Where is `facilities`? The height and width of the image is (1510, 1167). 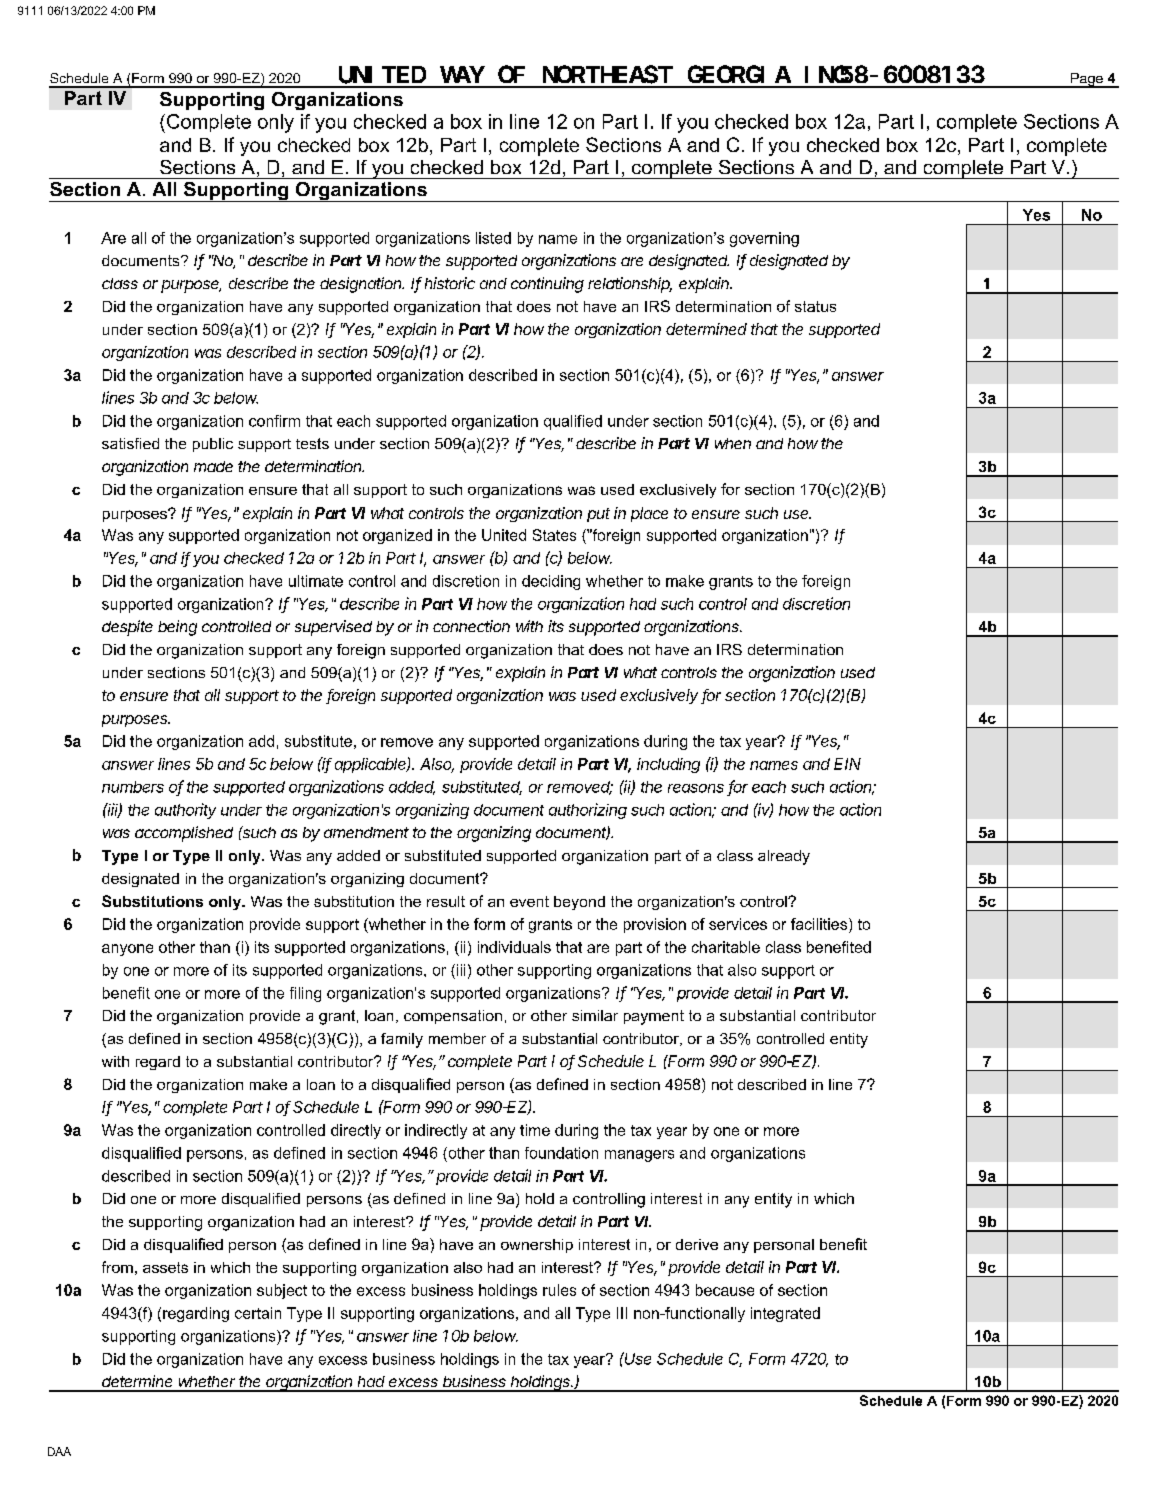
facilities is located at coordinates (819, 924).
